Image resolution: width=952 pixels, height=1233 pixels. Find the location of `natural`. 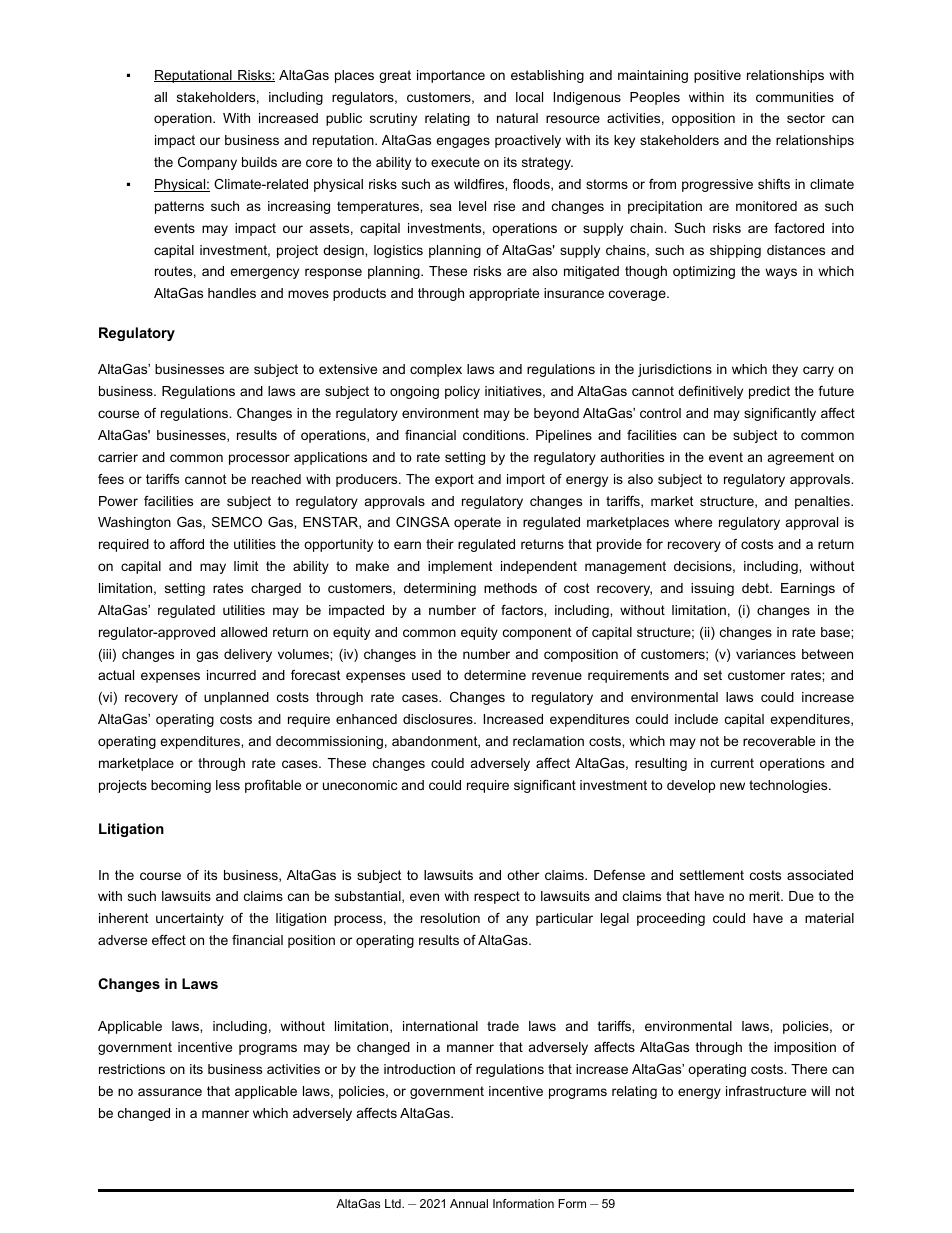

natural is located at coordinates (517, 118).
